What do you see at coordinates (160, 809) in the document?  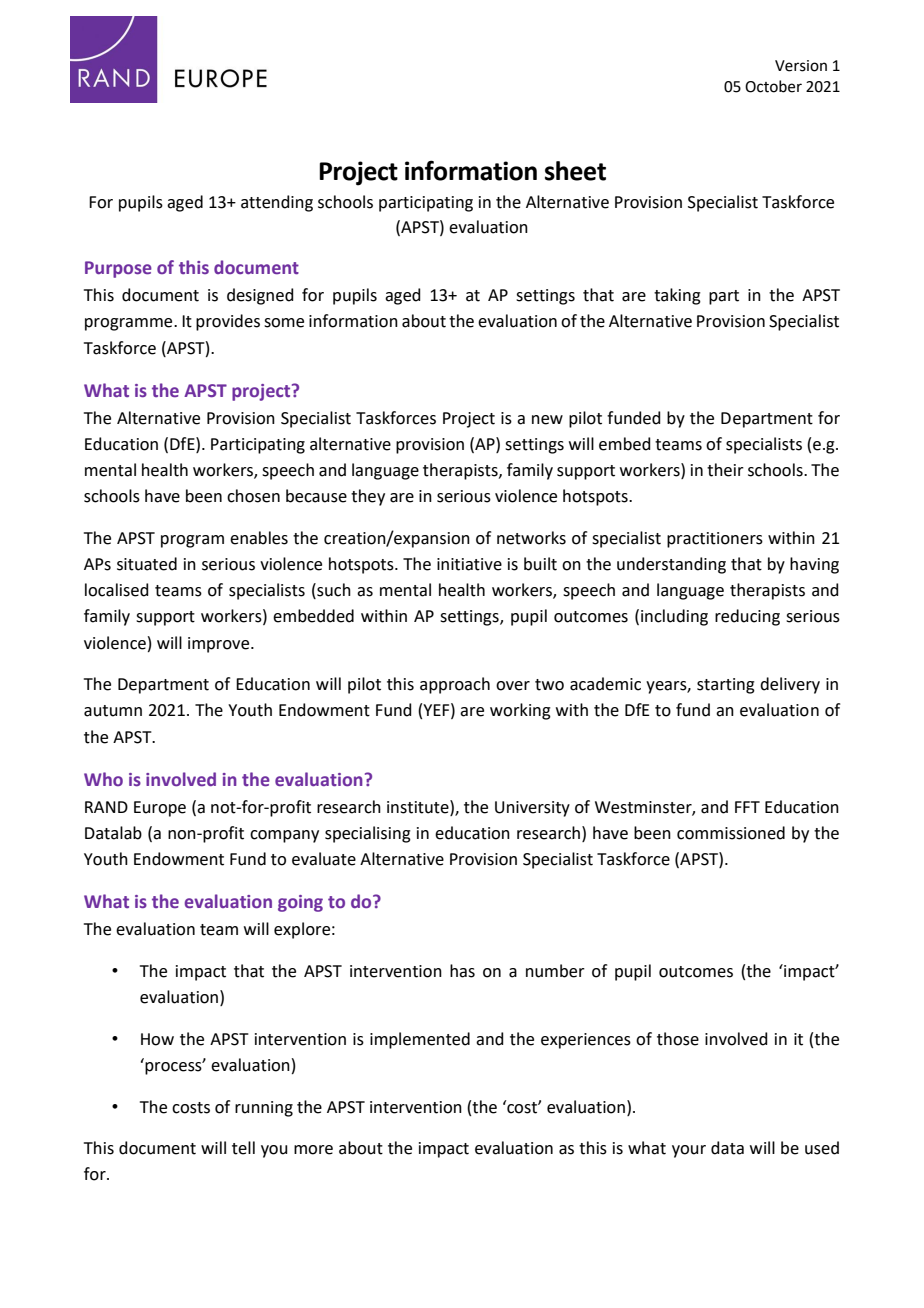 I see `Europe` at bounding box center [160, 809].
